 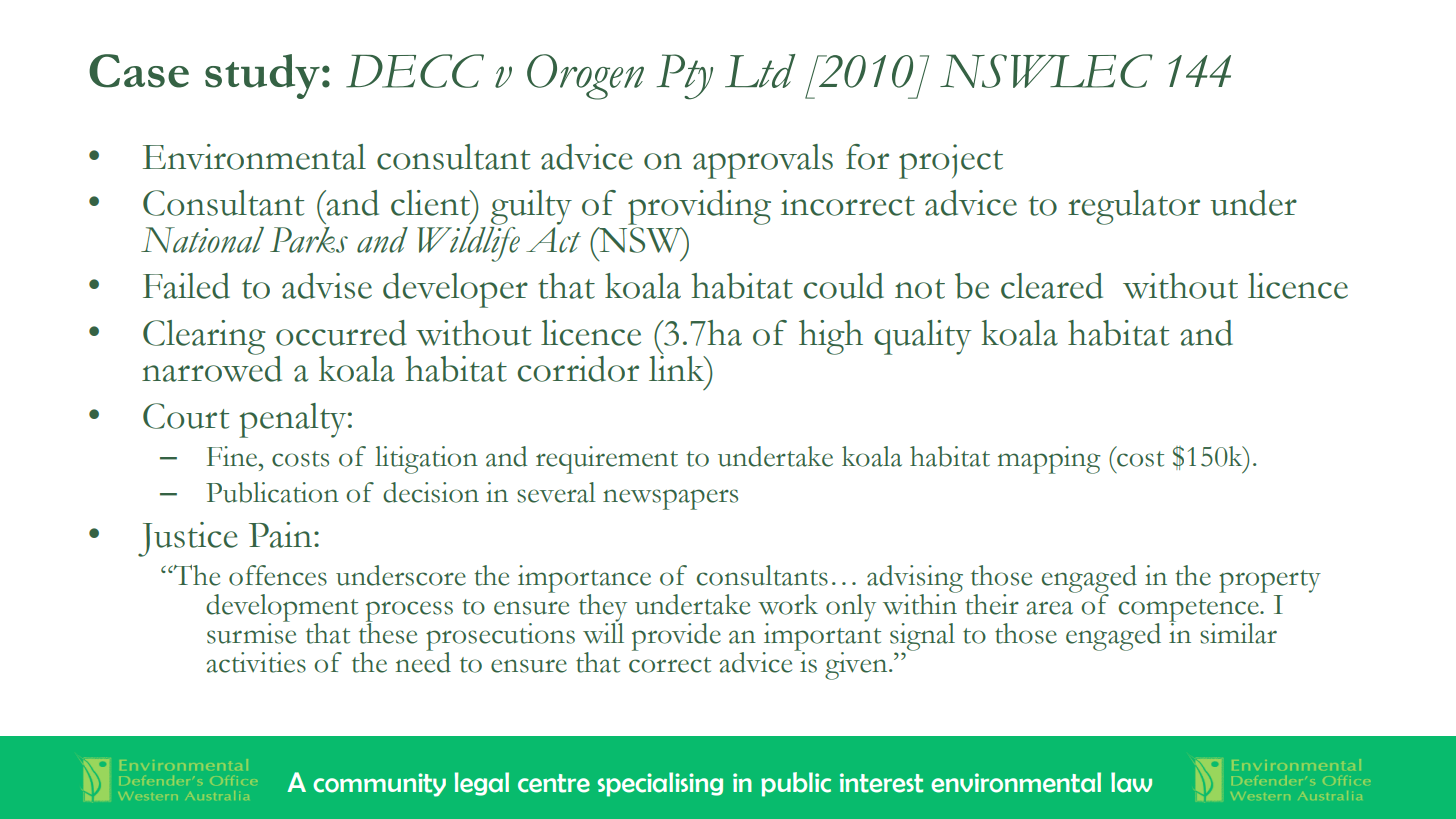 I want to click on competence, so click(x=1190, y=611).
